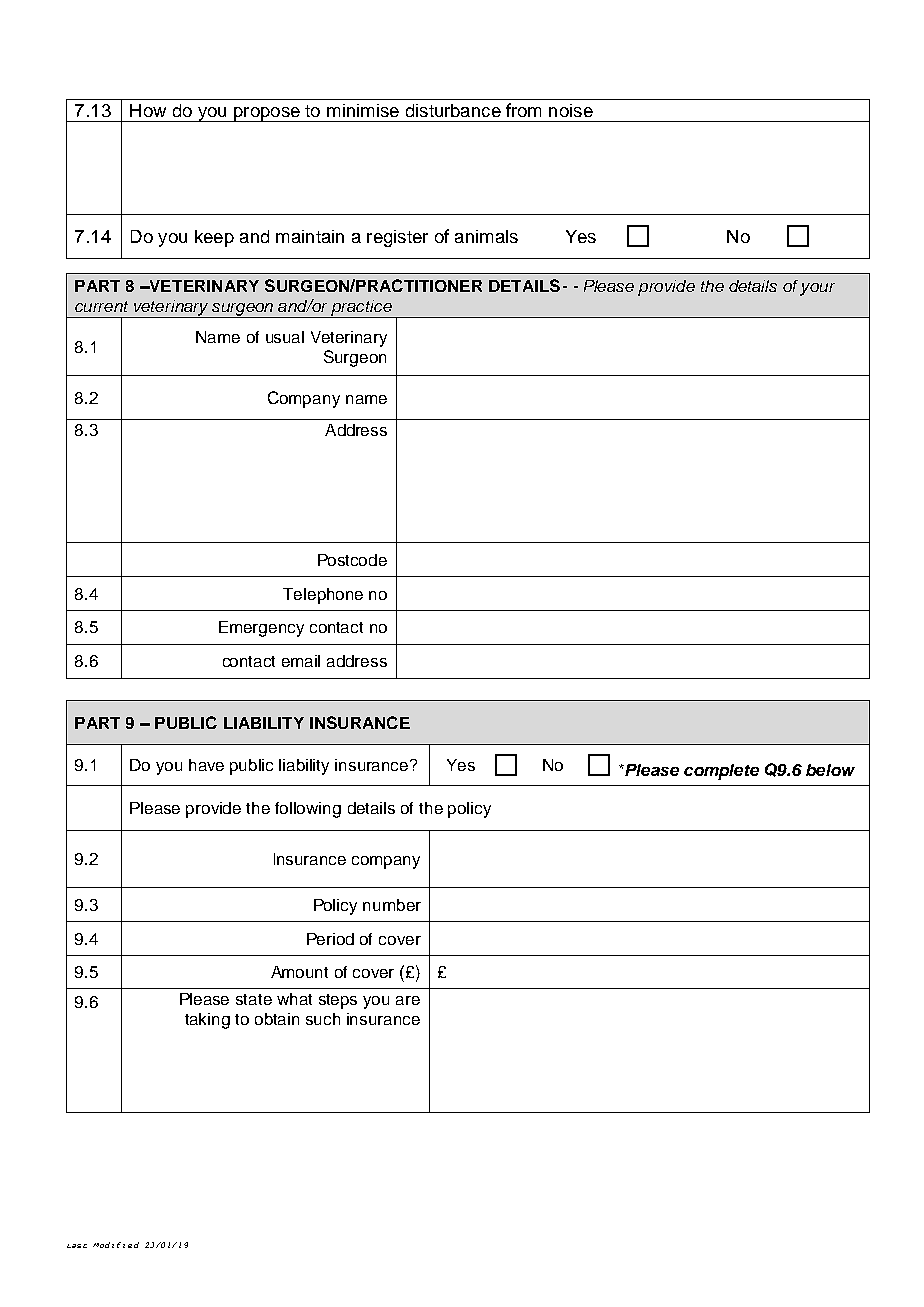  Describe the element at coordinates (362, 309) in the document. I see `practice` at that location.
